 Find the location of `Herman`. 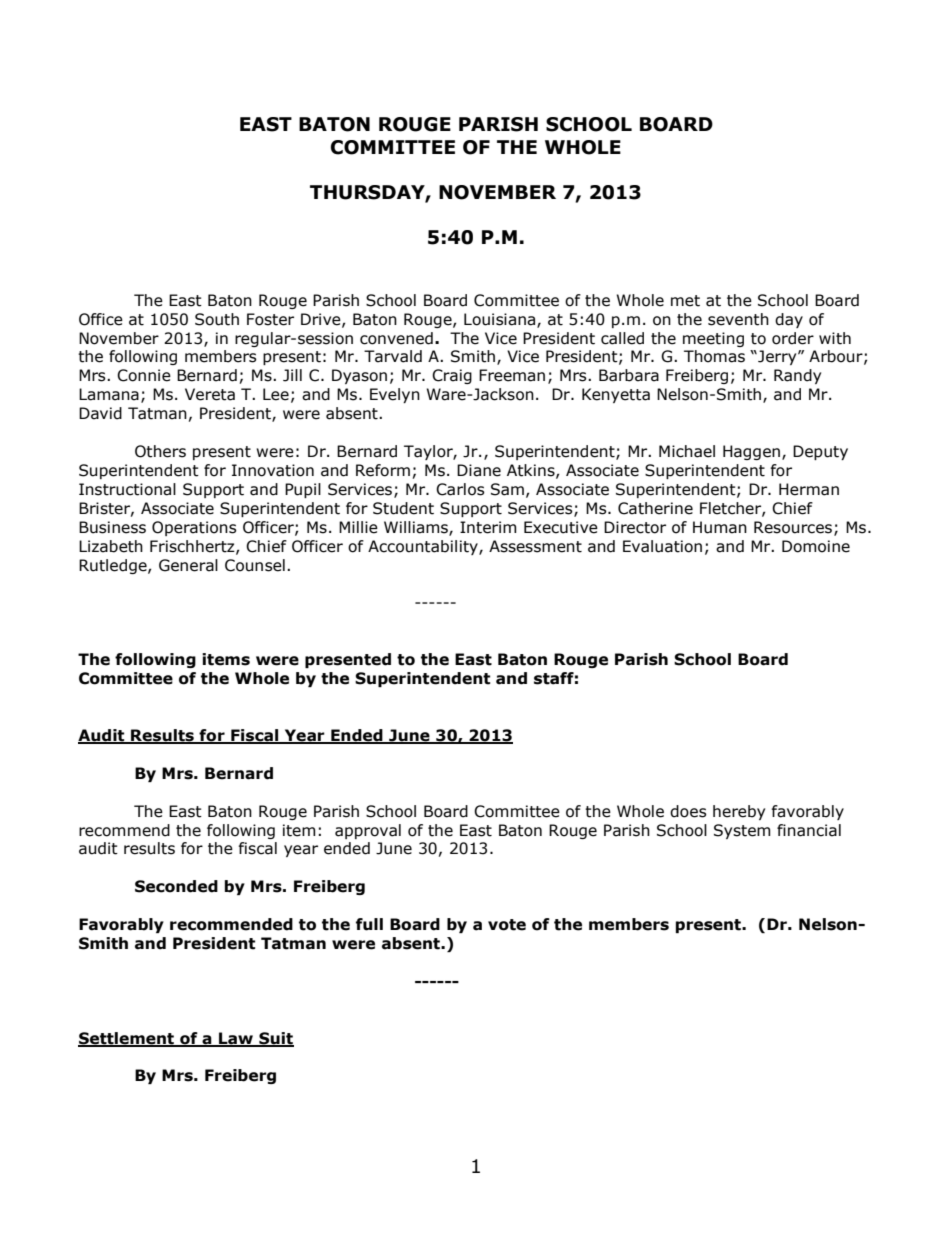

Herman is located at coordinates (809, 489).
